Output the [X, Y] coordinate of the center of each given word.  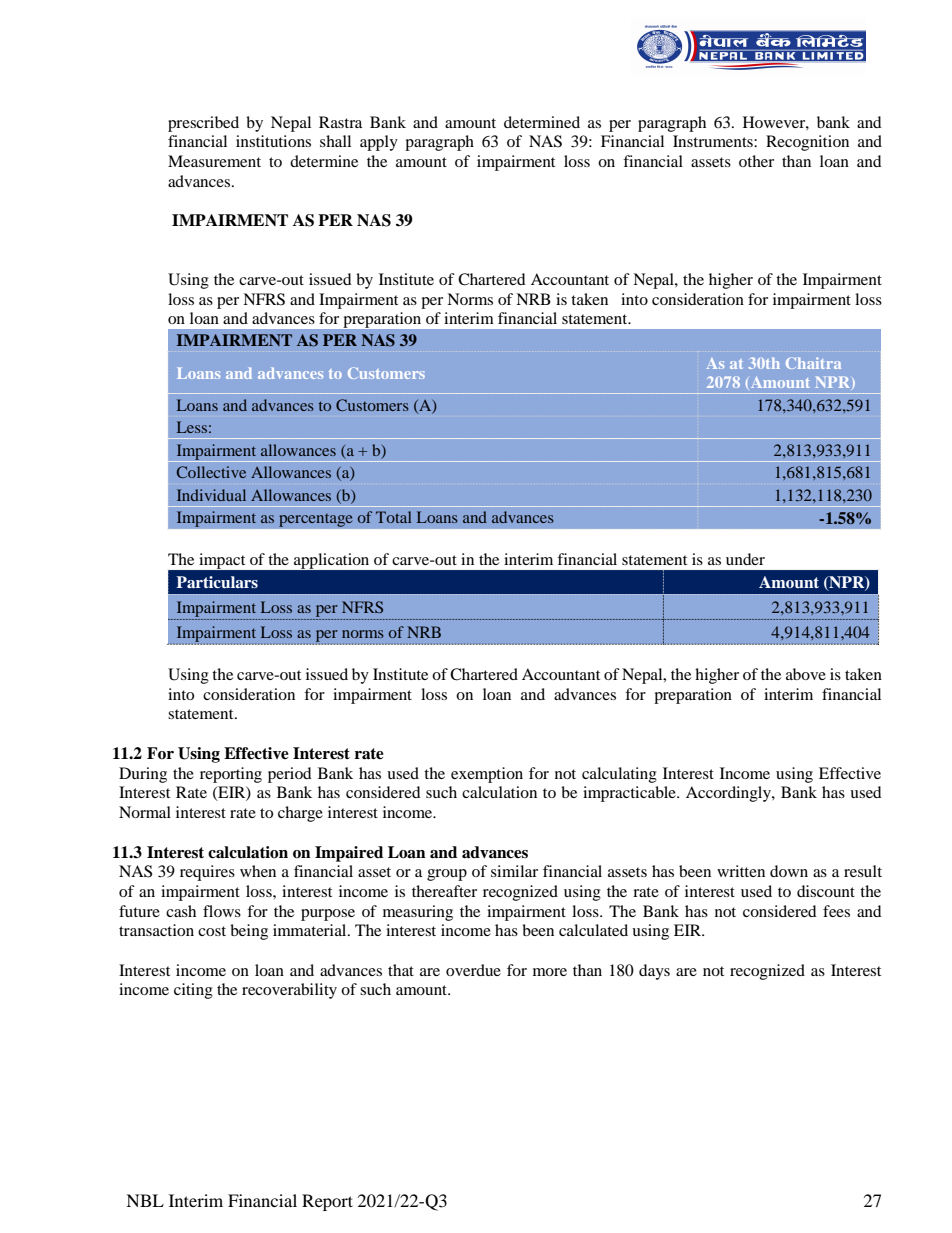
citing [193, 991]
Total [394, 517]
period [290, 775]
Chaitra [813, 363]
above [806, 674]
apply [379, 143]
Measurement [214, 161]
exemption [487, 775]
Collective [211, 472]
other [756, 161]
